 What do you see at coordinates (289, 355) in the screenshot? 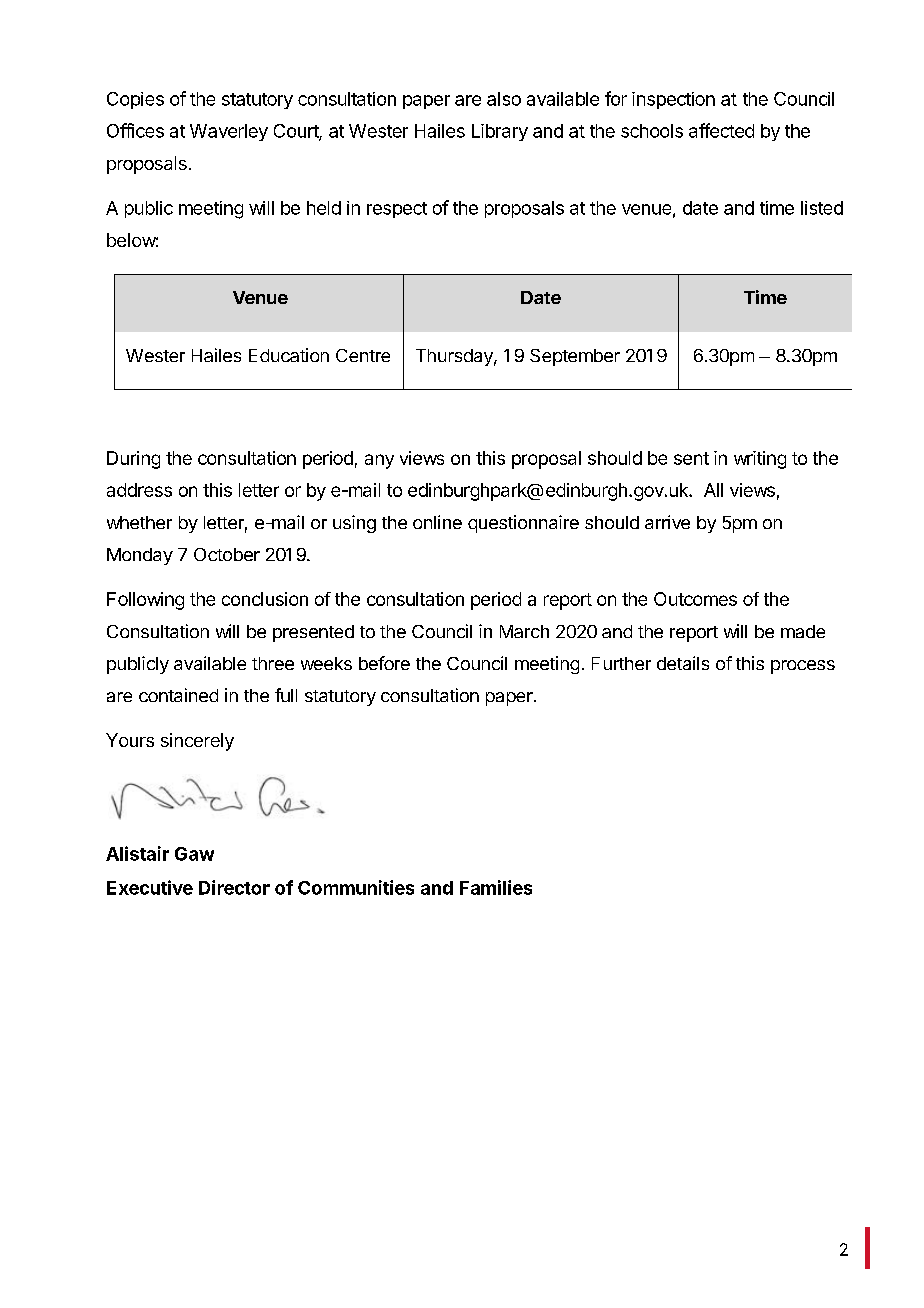
I see `Education` at bounding box center [289, 355].
